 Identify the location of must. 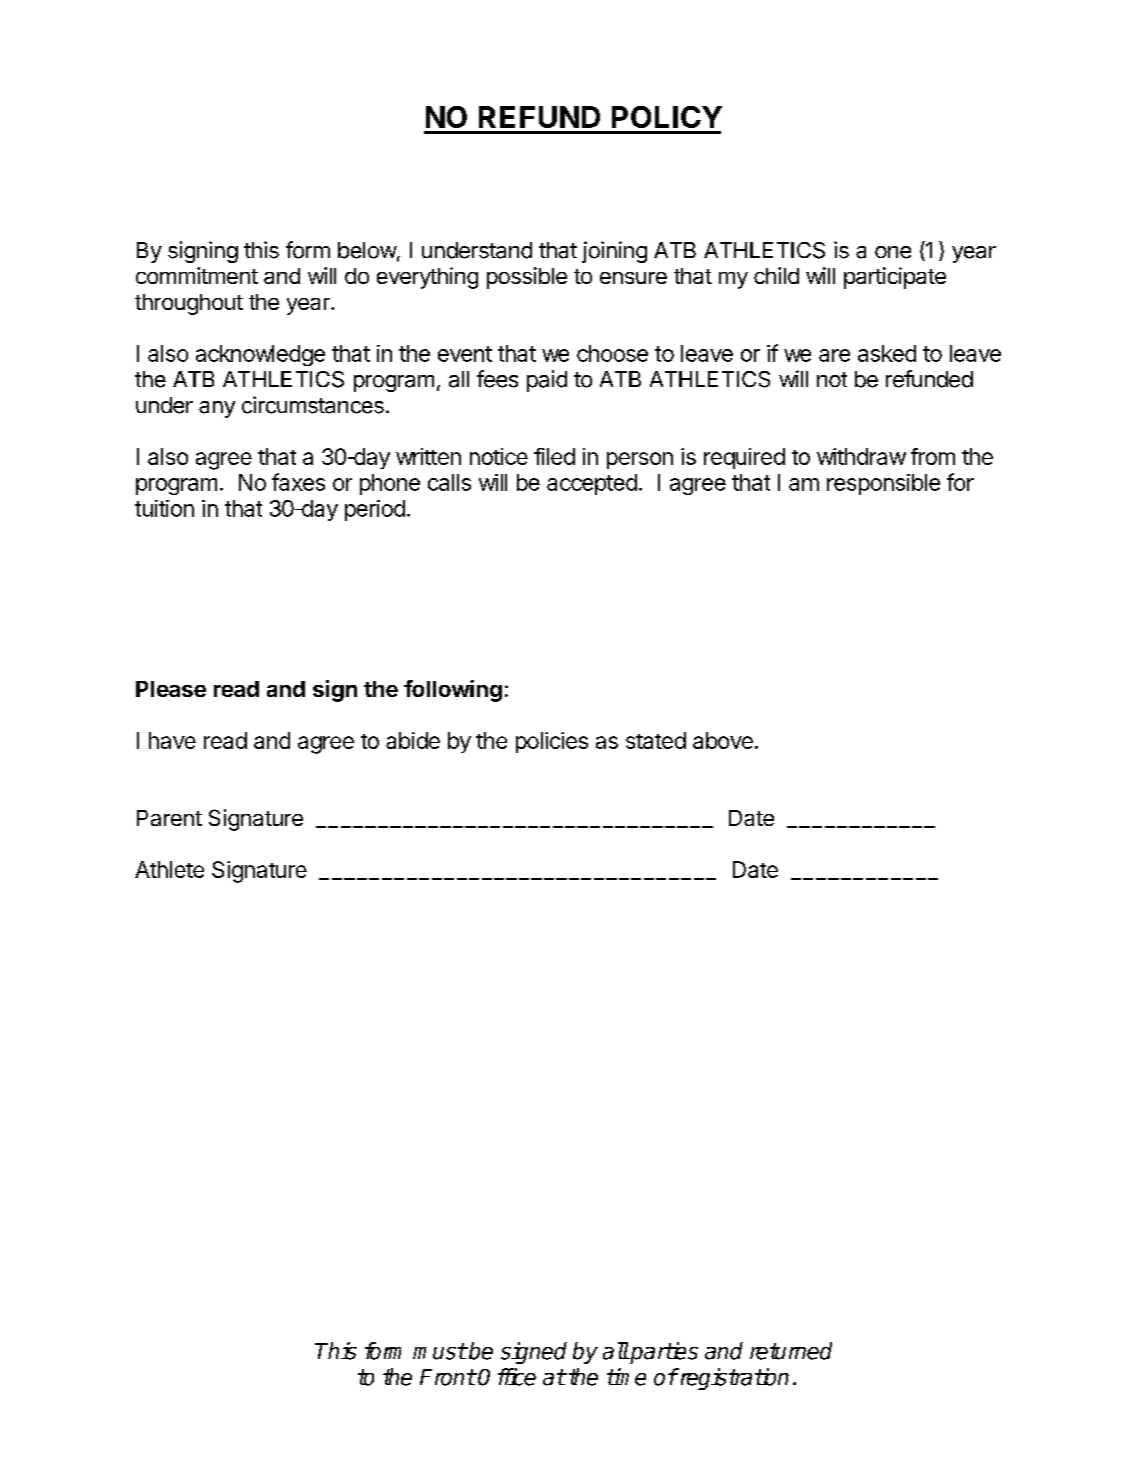
(439, 1351).
